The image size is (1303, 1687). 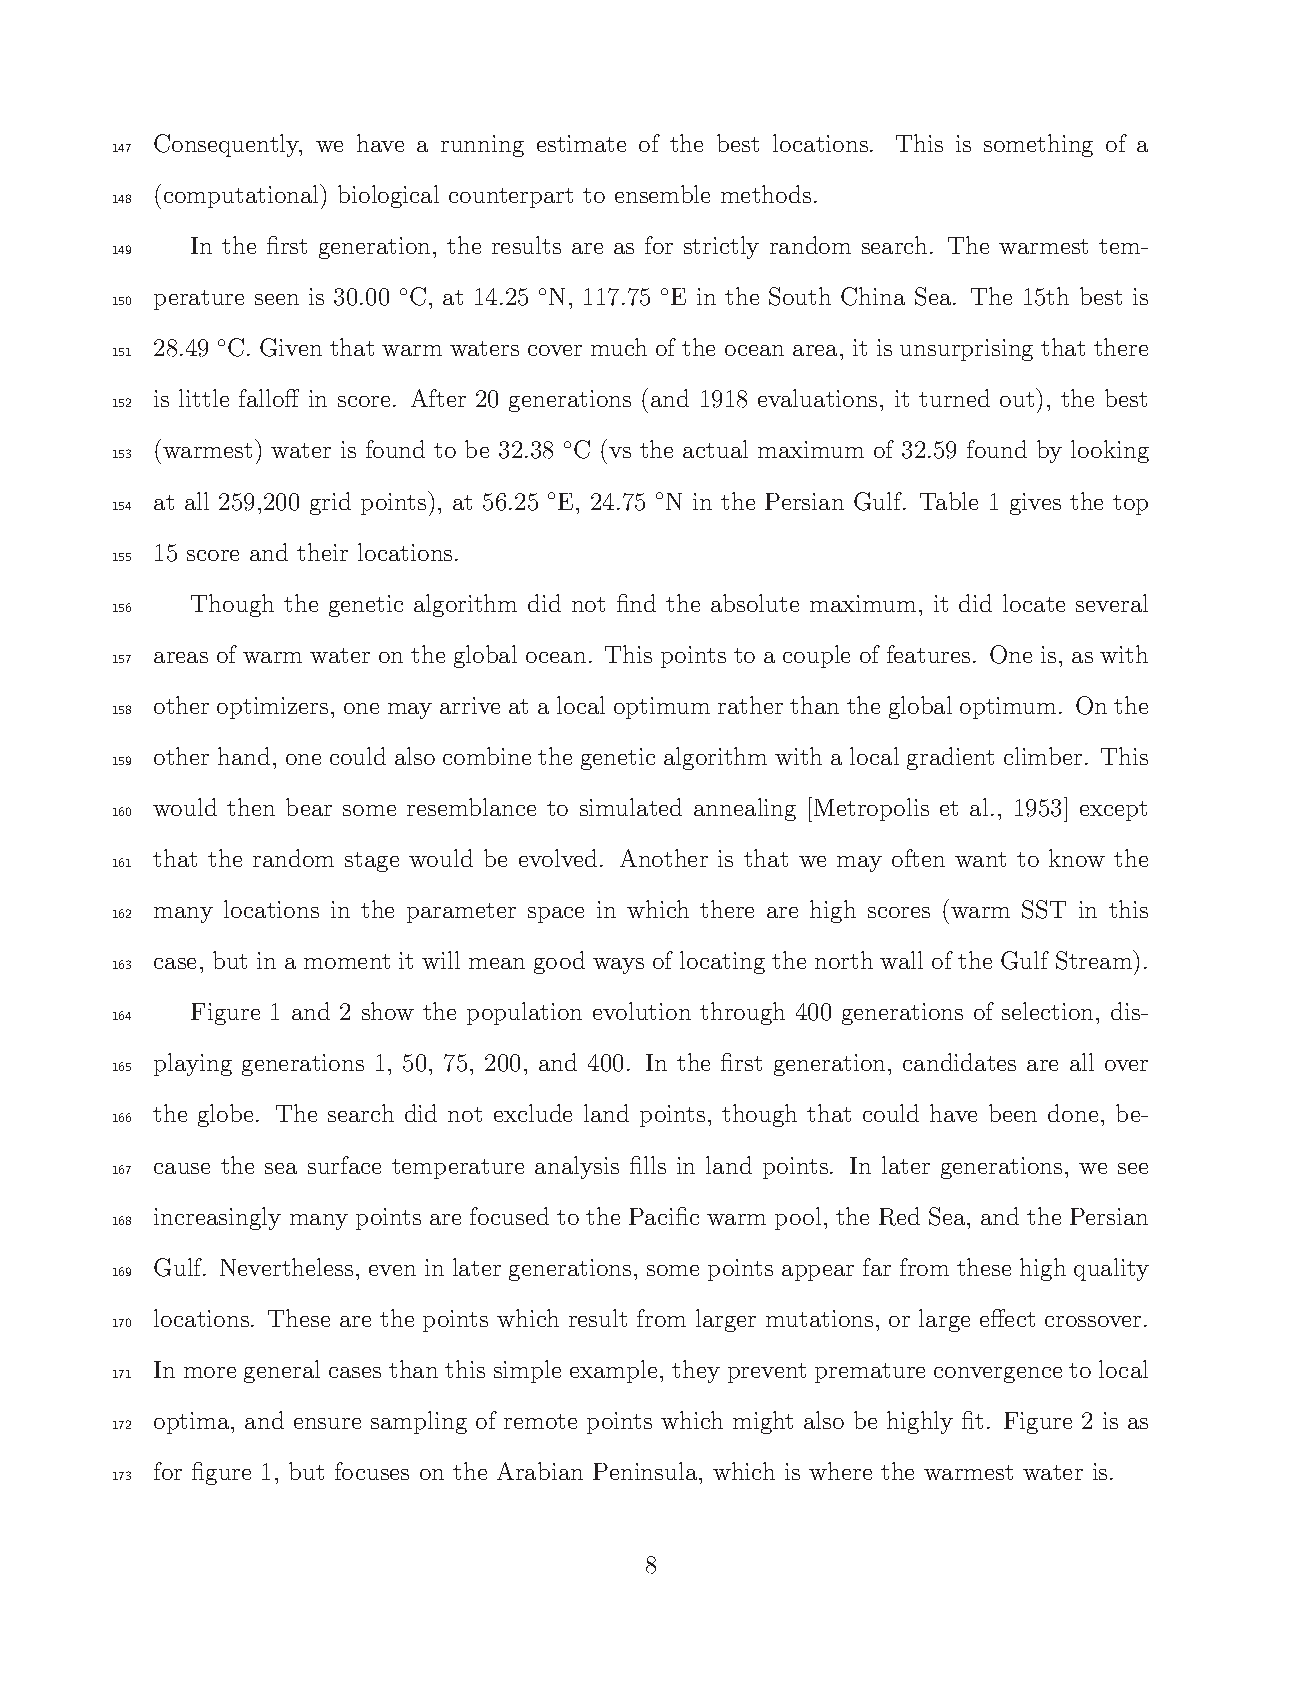 What do you see at coordinates (873, 296) in the screenshot?
I see `China` at bounding box center [873, 296].
